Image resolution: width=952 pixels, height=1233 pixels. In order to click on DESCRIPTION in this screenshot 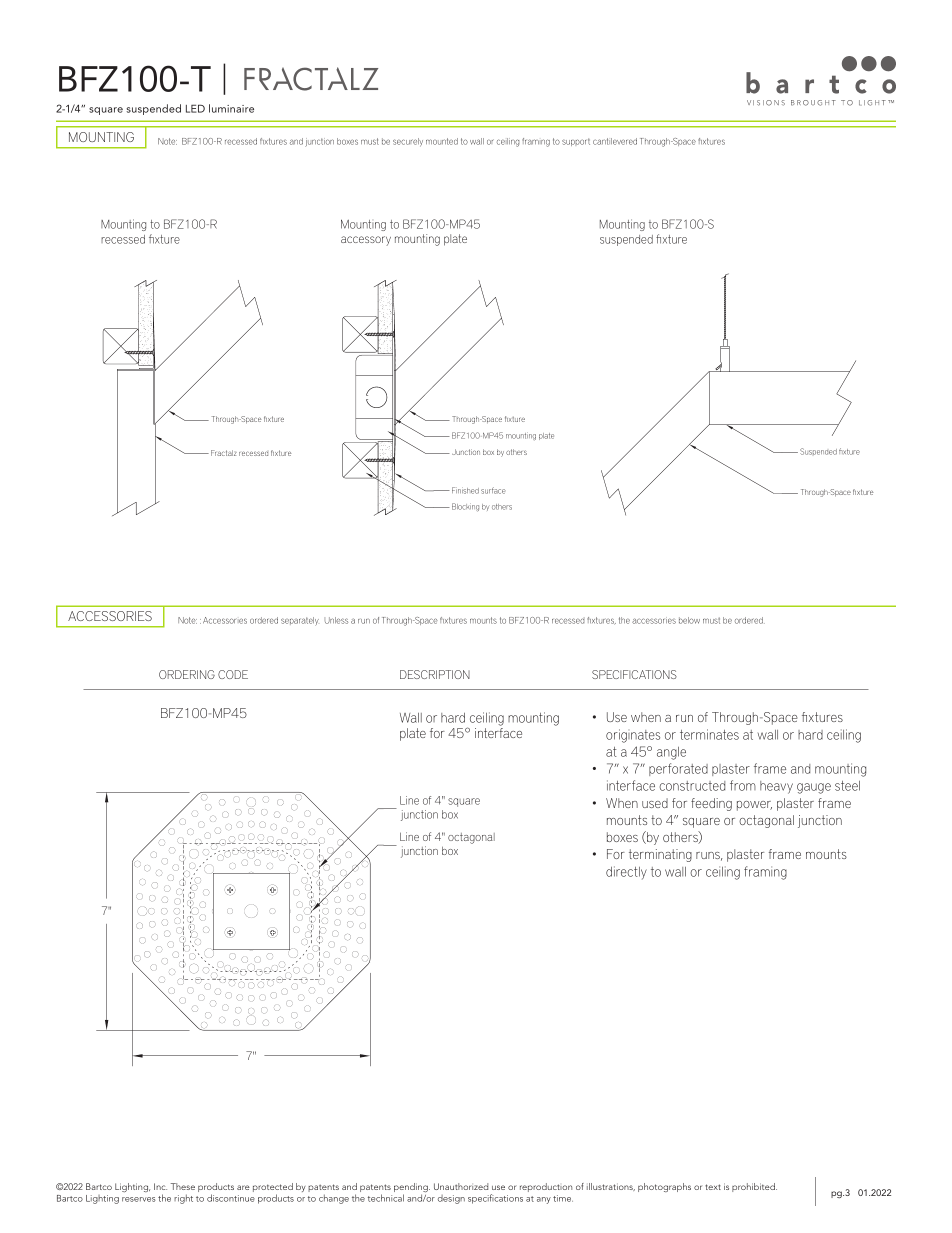, I will do `click(435, 674)`.
